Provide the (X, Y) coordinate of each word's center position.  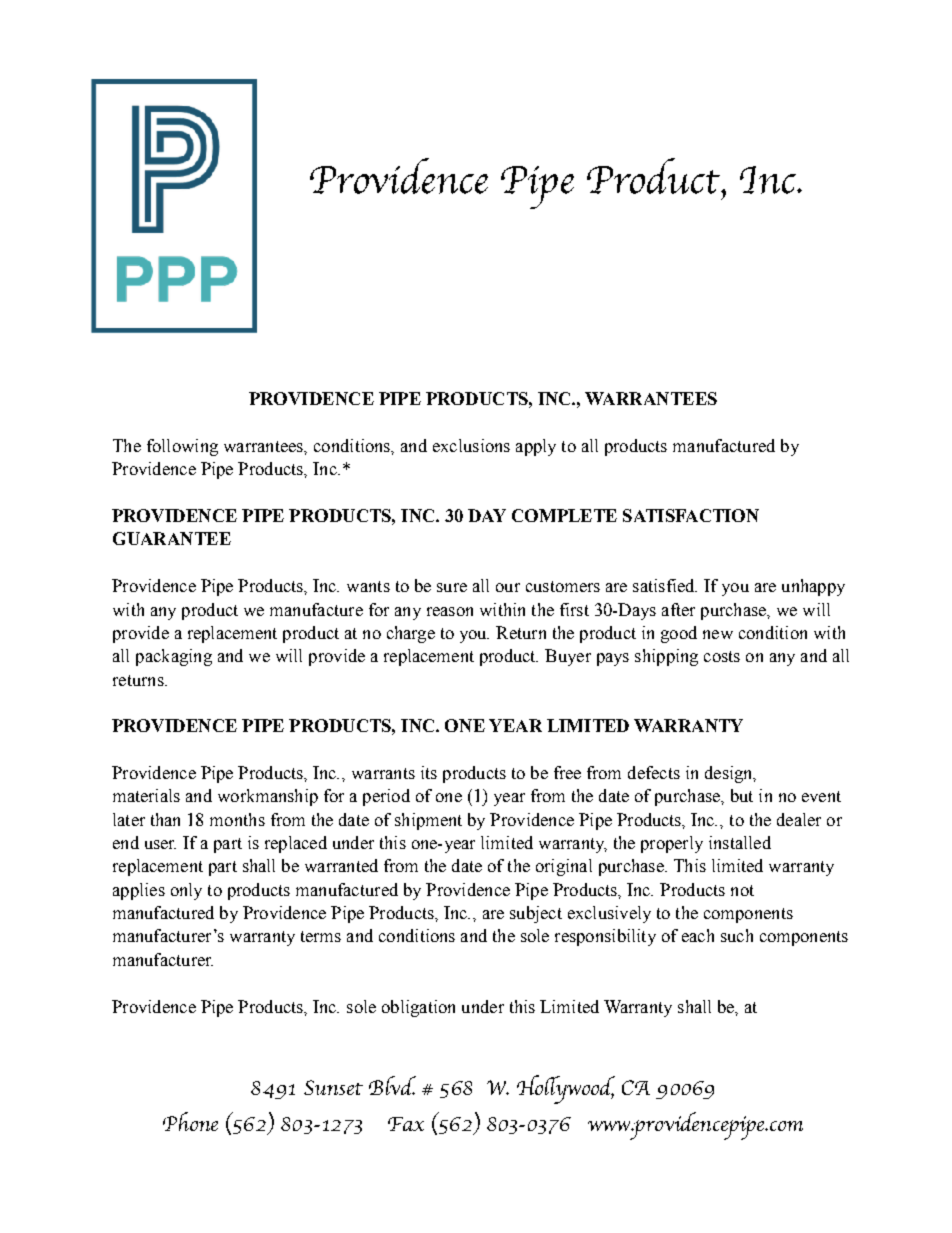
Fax (406, 1124)
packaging (174, 657)
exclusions (471, 445)
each (698, 935)
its (429, 772)
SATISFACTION (691, 515)
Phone (190, 1121)
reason (450, 611)
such (737, 935)
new (718, 634)
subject (536, 914)
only (186, 891)
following (182, 447)
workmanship (268, 797)
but (742, 795)
